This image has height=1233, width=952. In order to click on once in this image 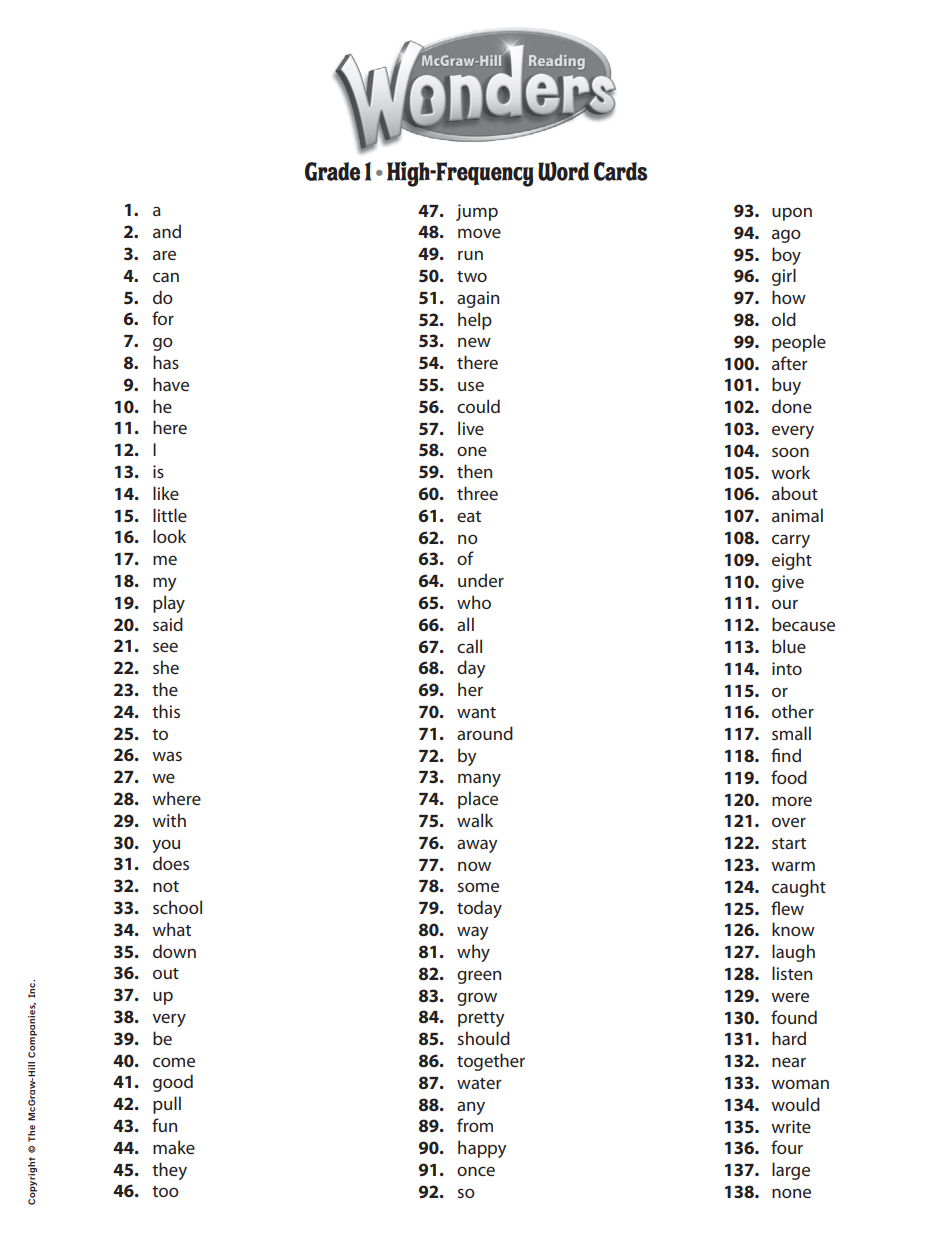, I will do `click(476, 1171)`.
